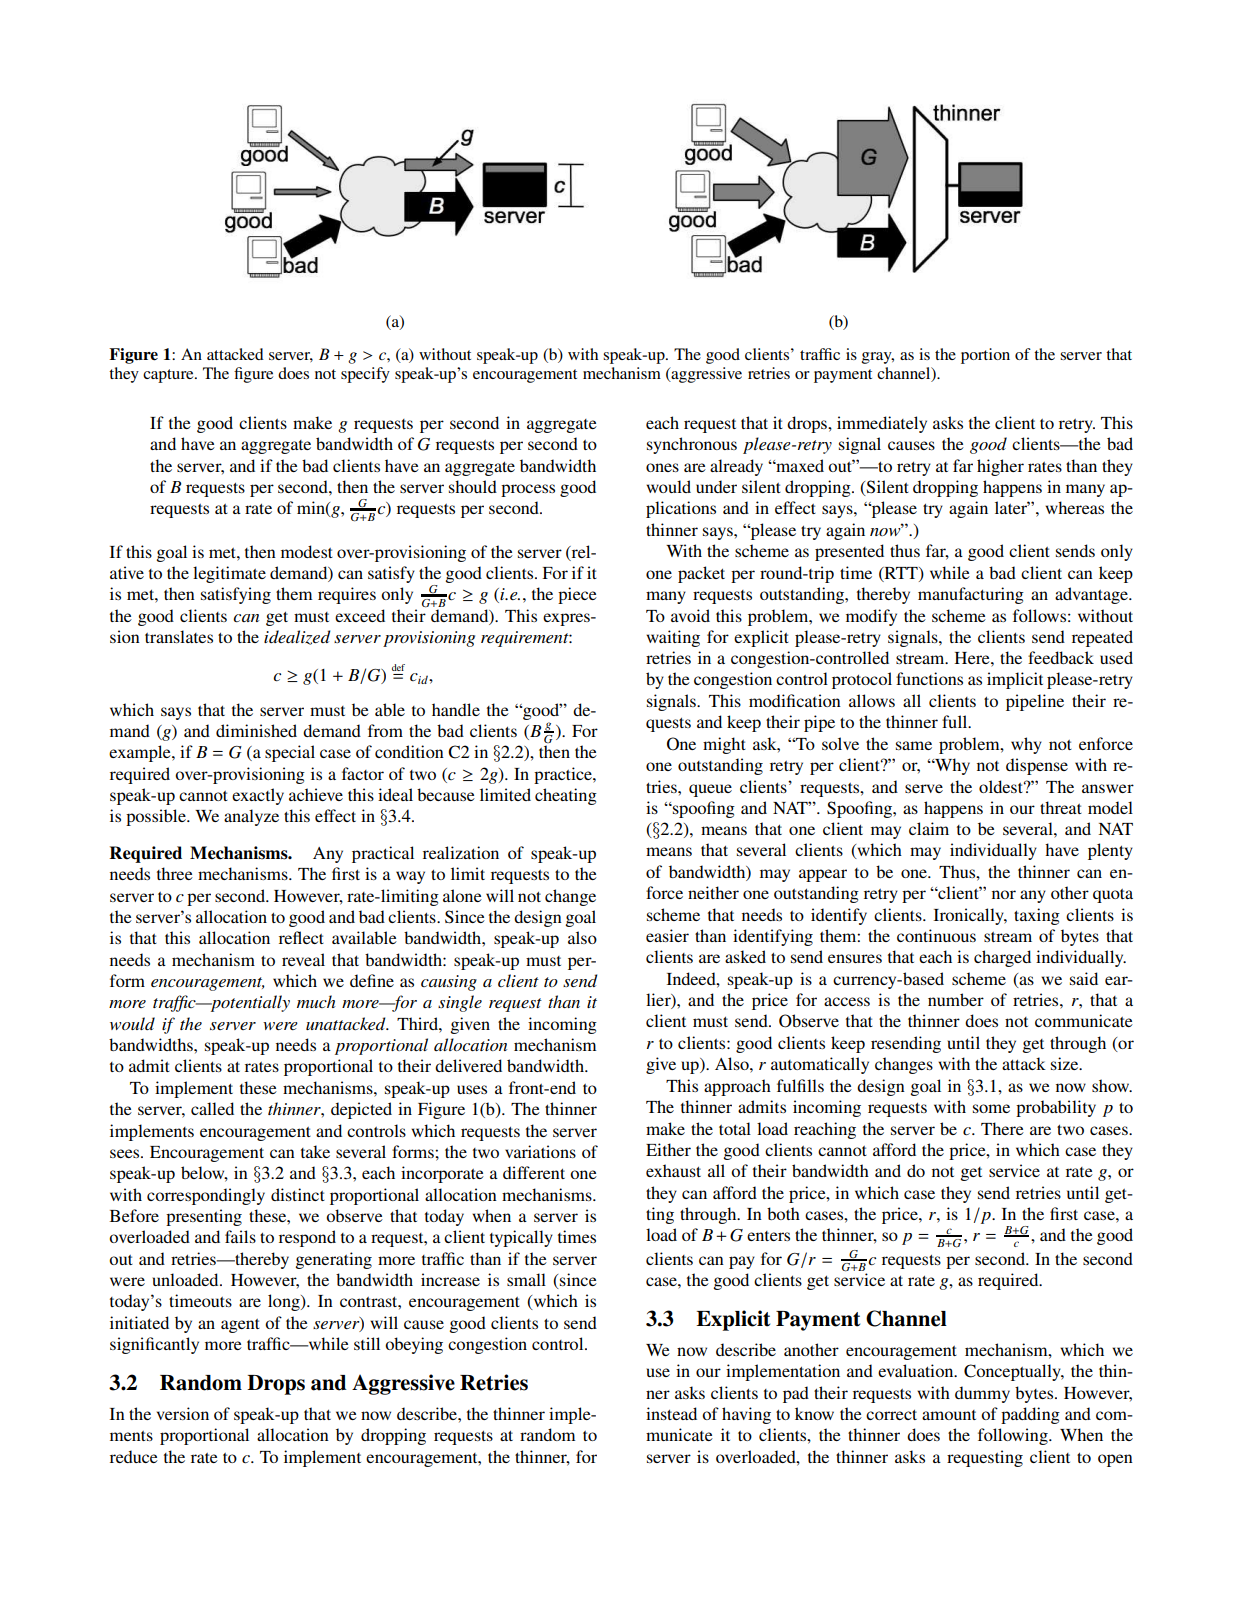 This document has width=1248, height=1615. Describe the element at coordinates (134, 1456) in the document. I see `reduce` at that location.
